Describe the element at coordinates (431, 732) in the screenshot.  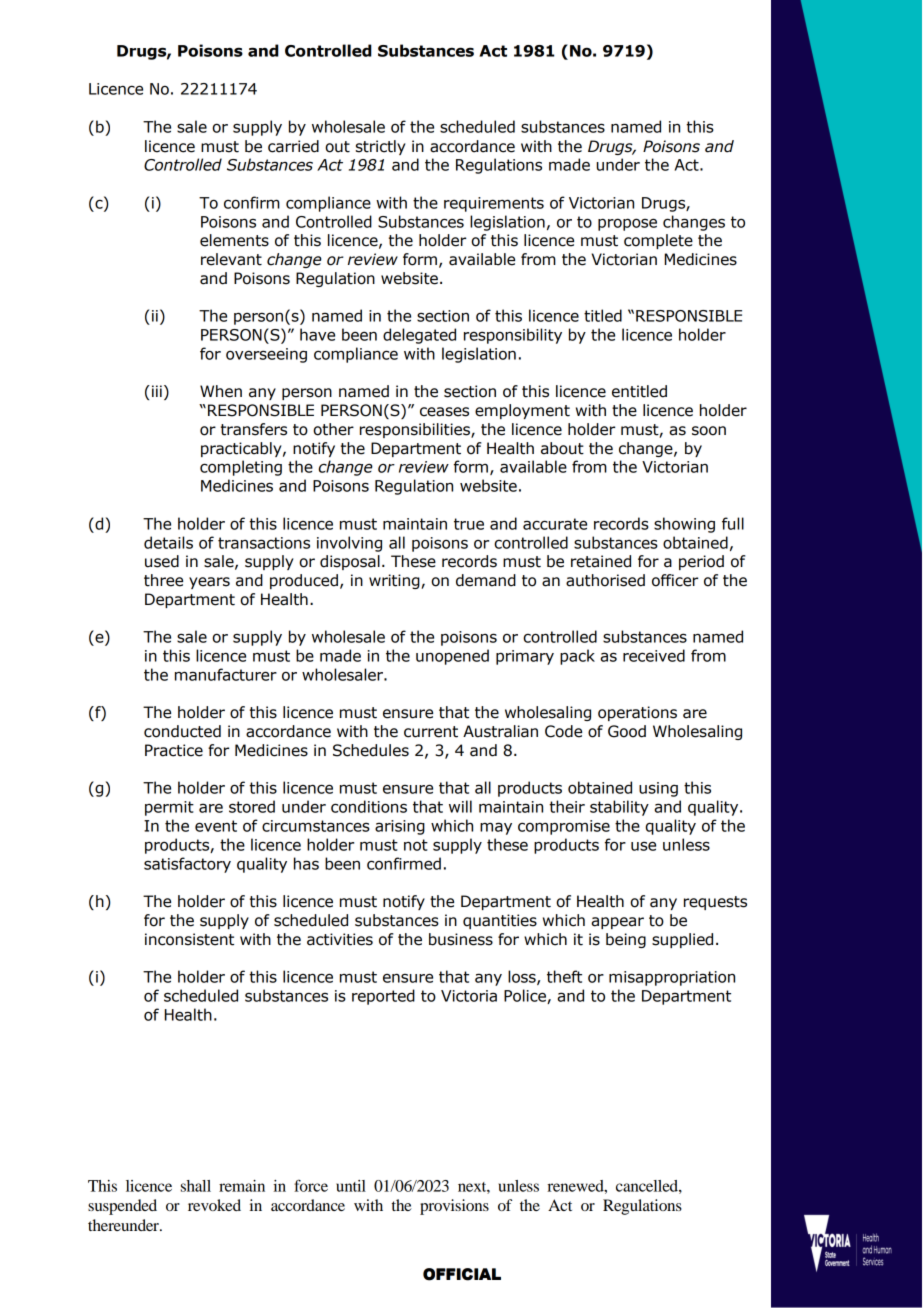
I see `current` at that location.
